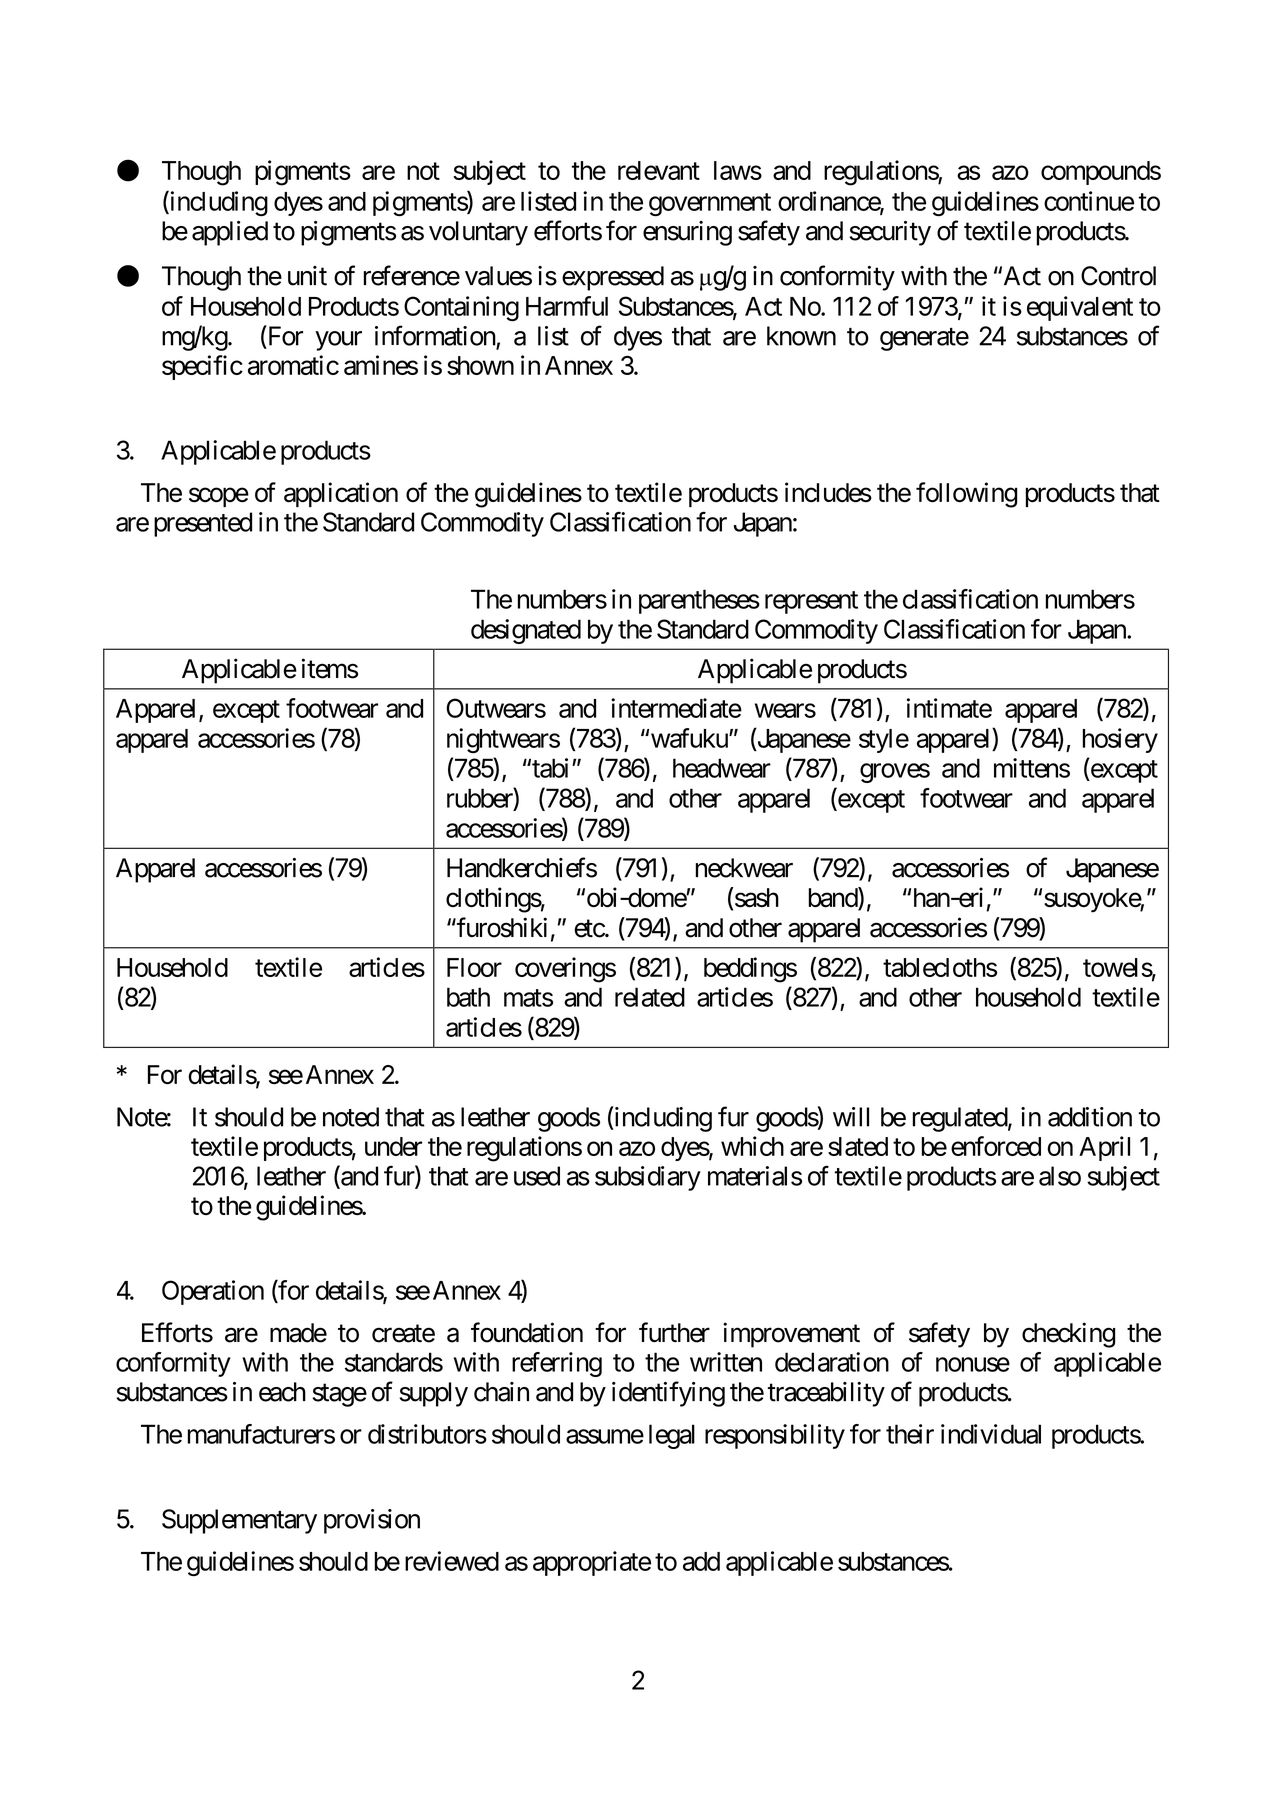 The image size is (1274, 1802). What do you see at coordinates (474, 967) in the screenshot?
I see `Floor` at bounding box center [474, 967].
